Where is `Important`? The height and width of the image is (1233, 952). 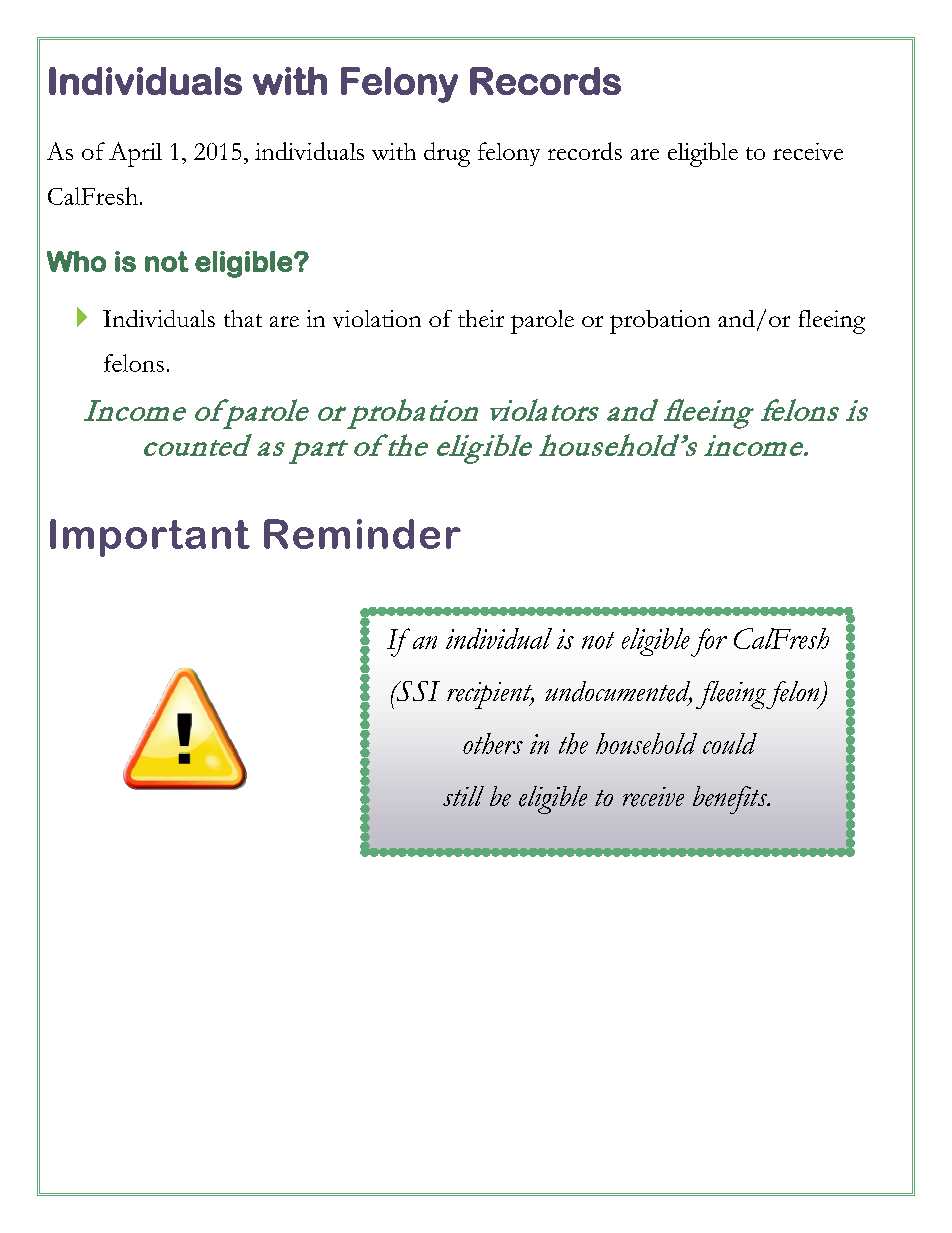
Important is located at coordinates (150, 538).
